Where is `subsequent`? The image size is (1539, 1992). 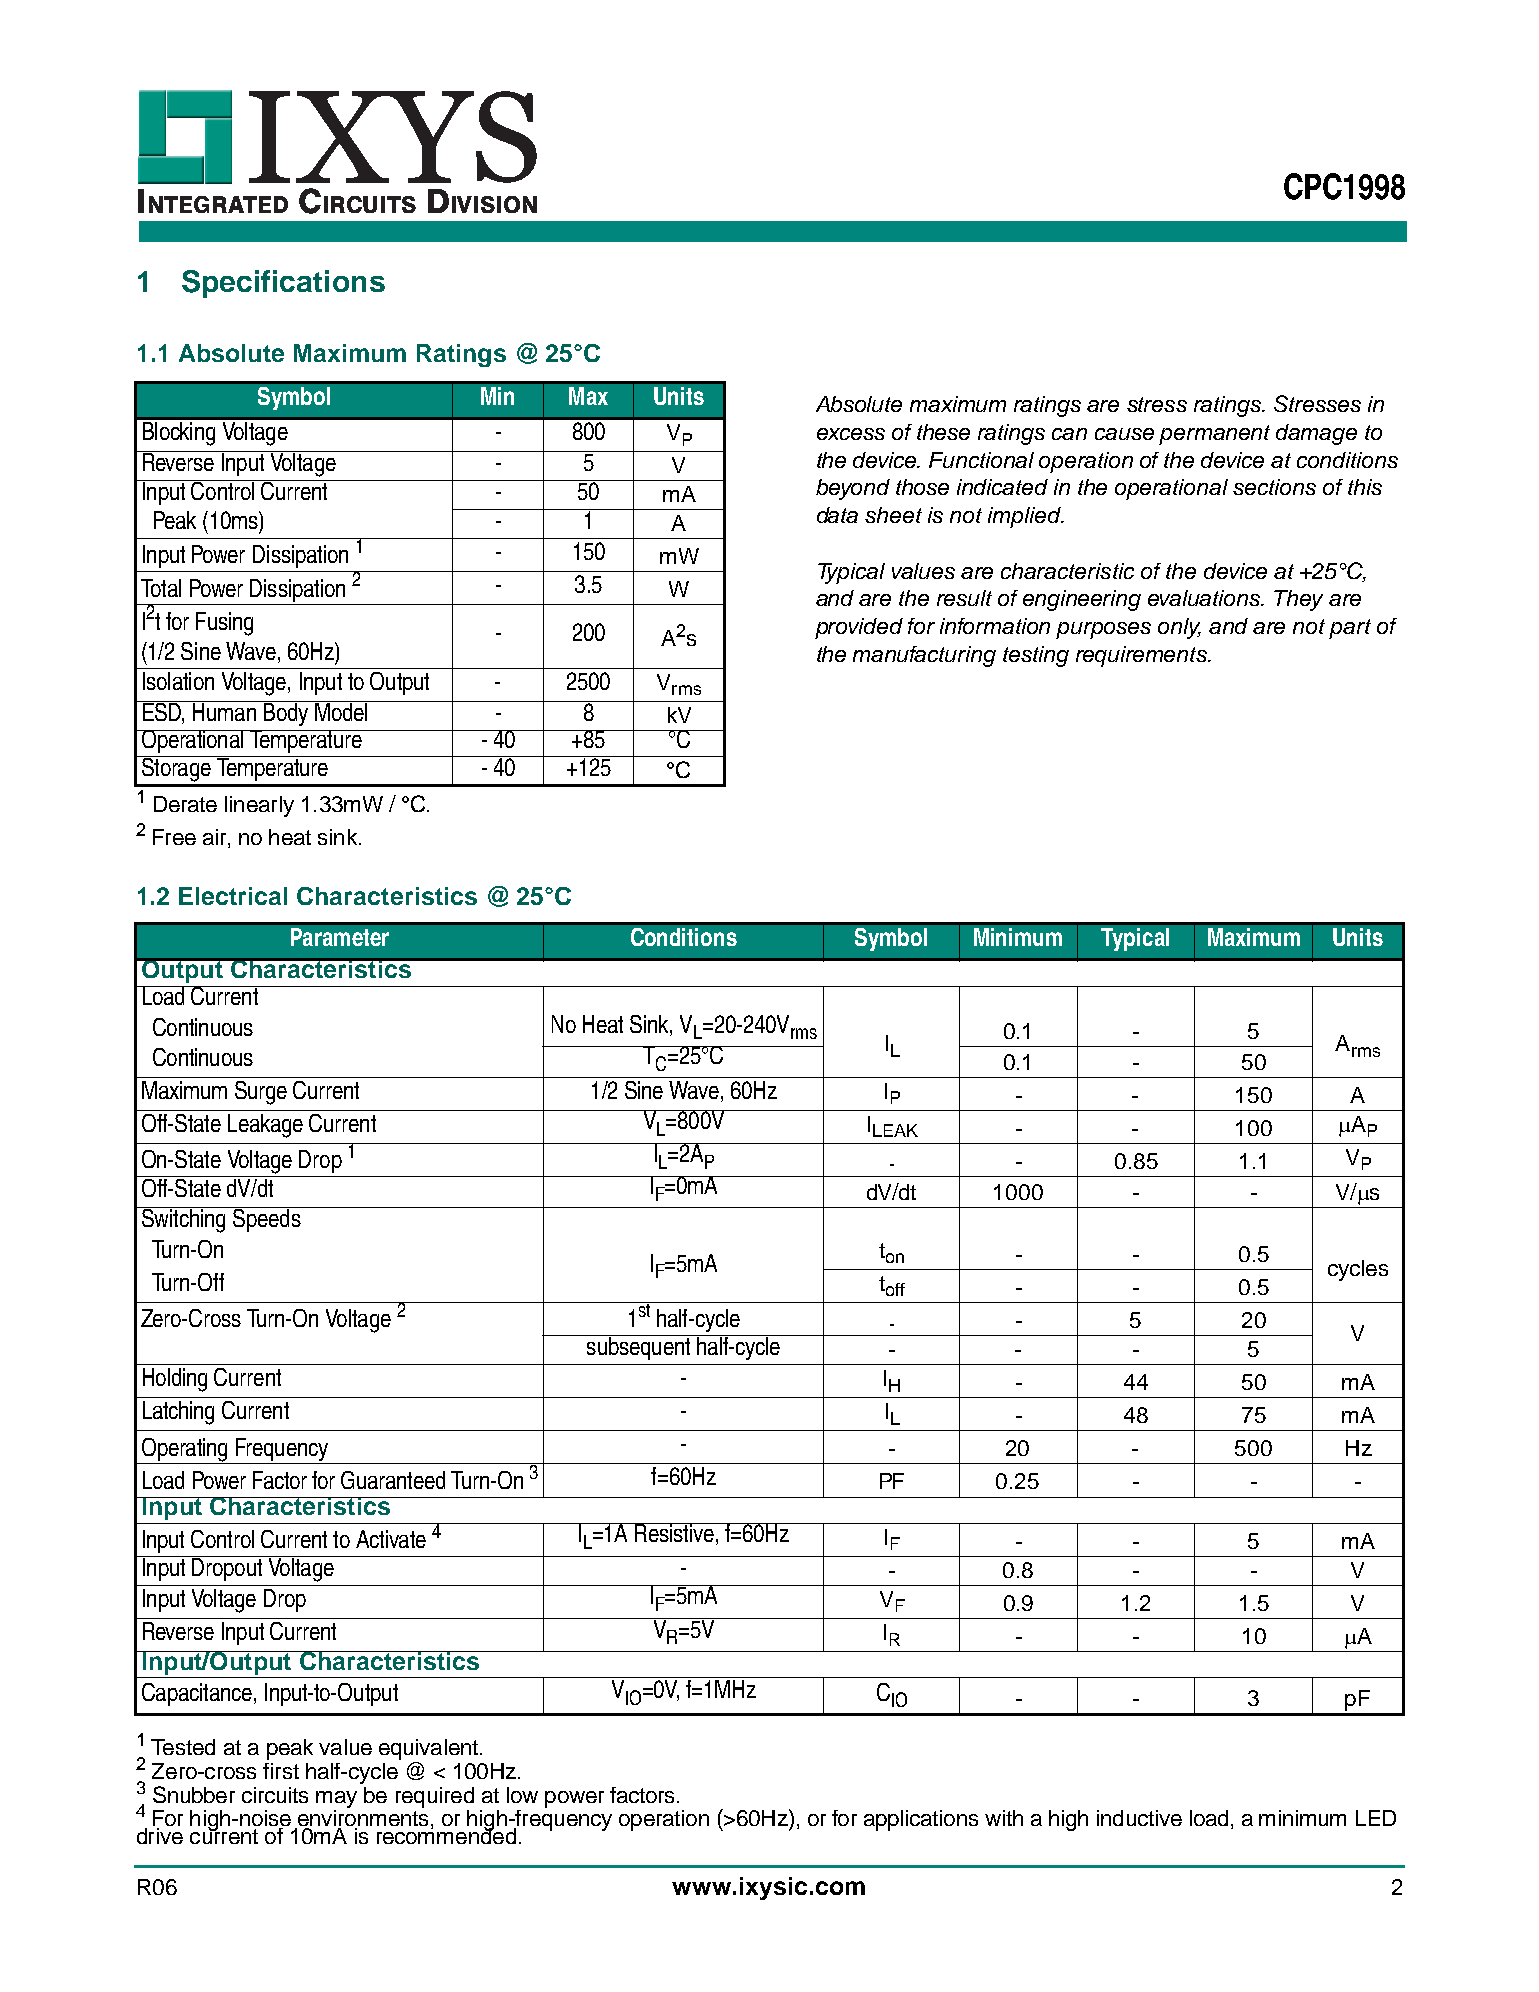
subsequent is located at coordinates (639, 1347).
